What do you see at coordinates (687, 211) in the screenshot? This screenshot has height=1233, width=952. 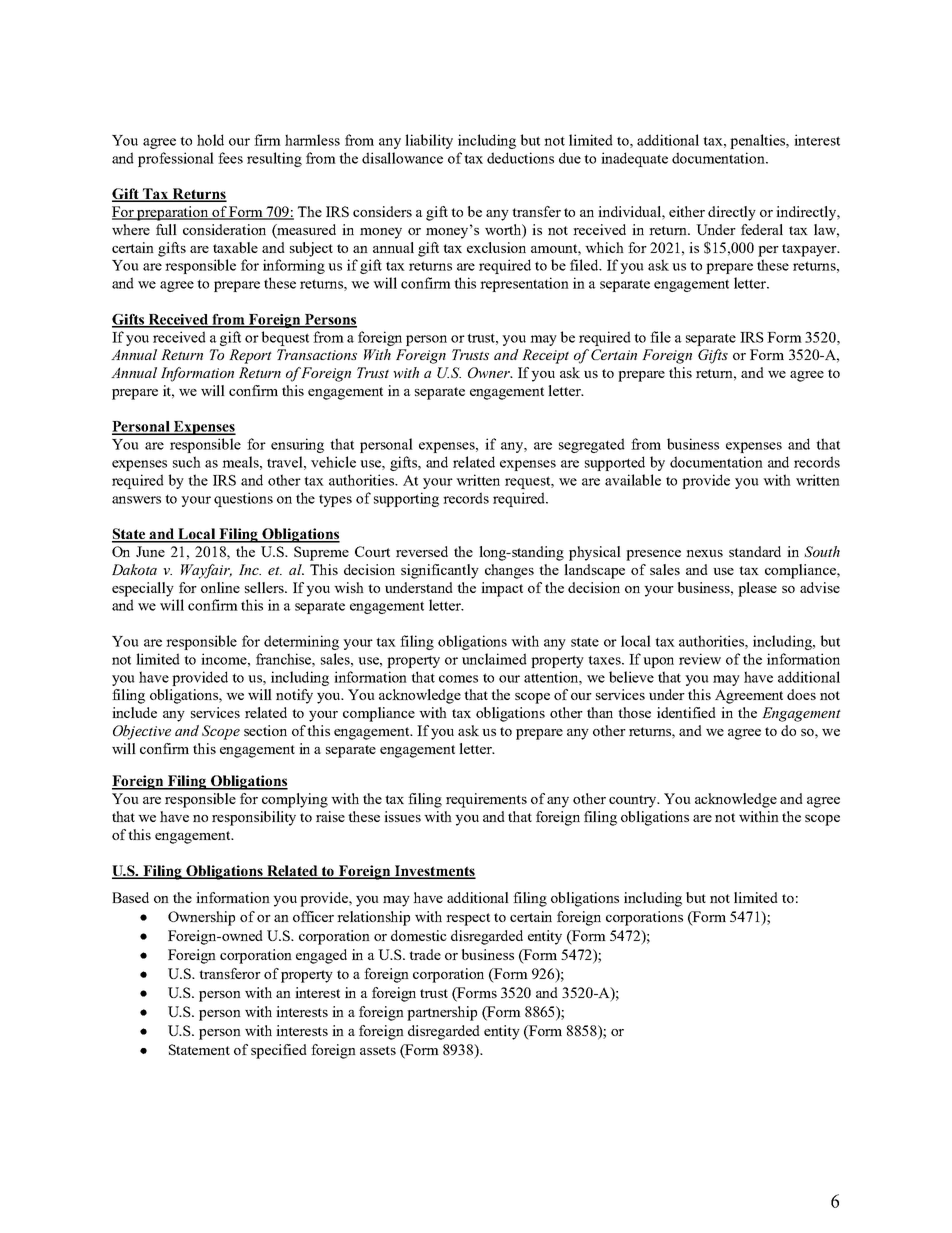 I see `either` at bounding box center [687, 211].
